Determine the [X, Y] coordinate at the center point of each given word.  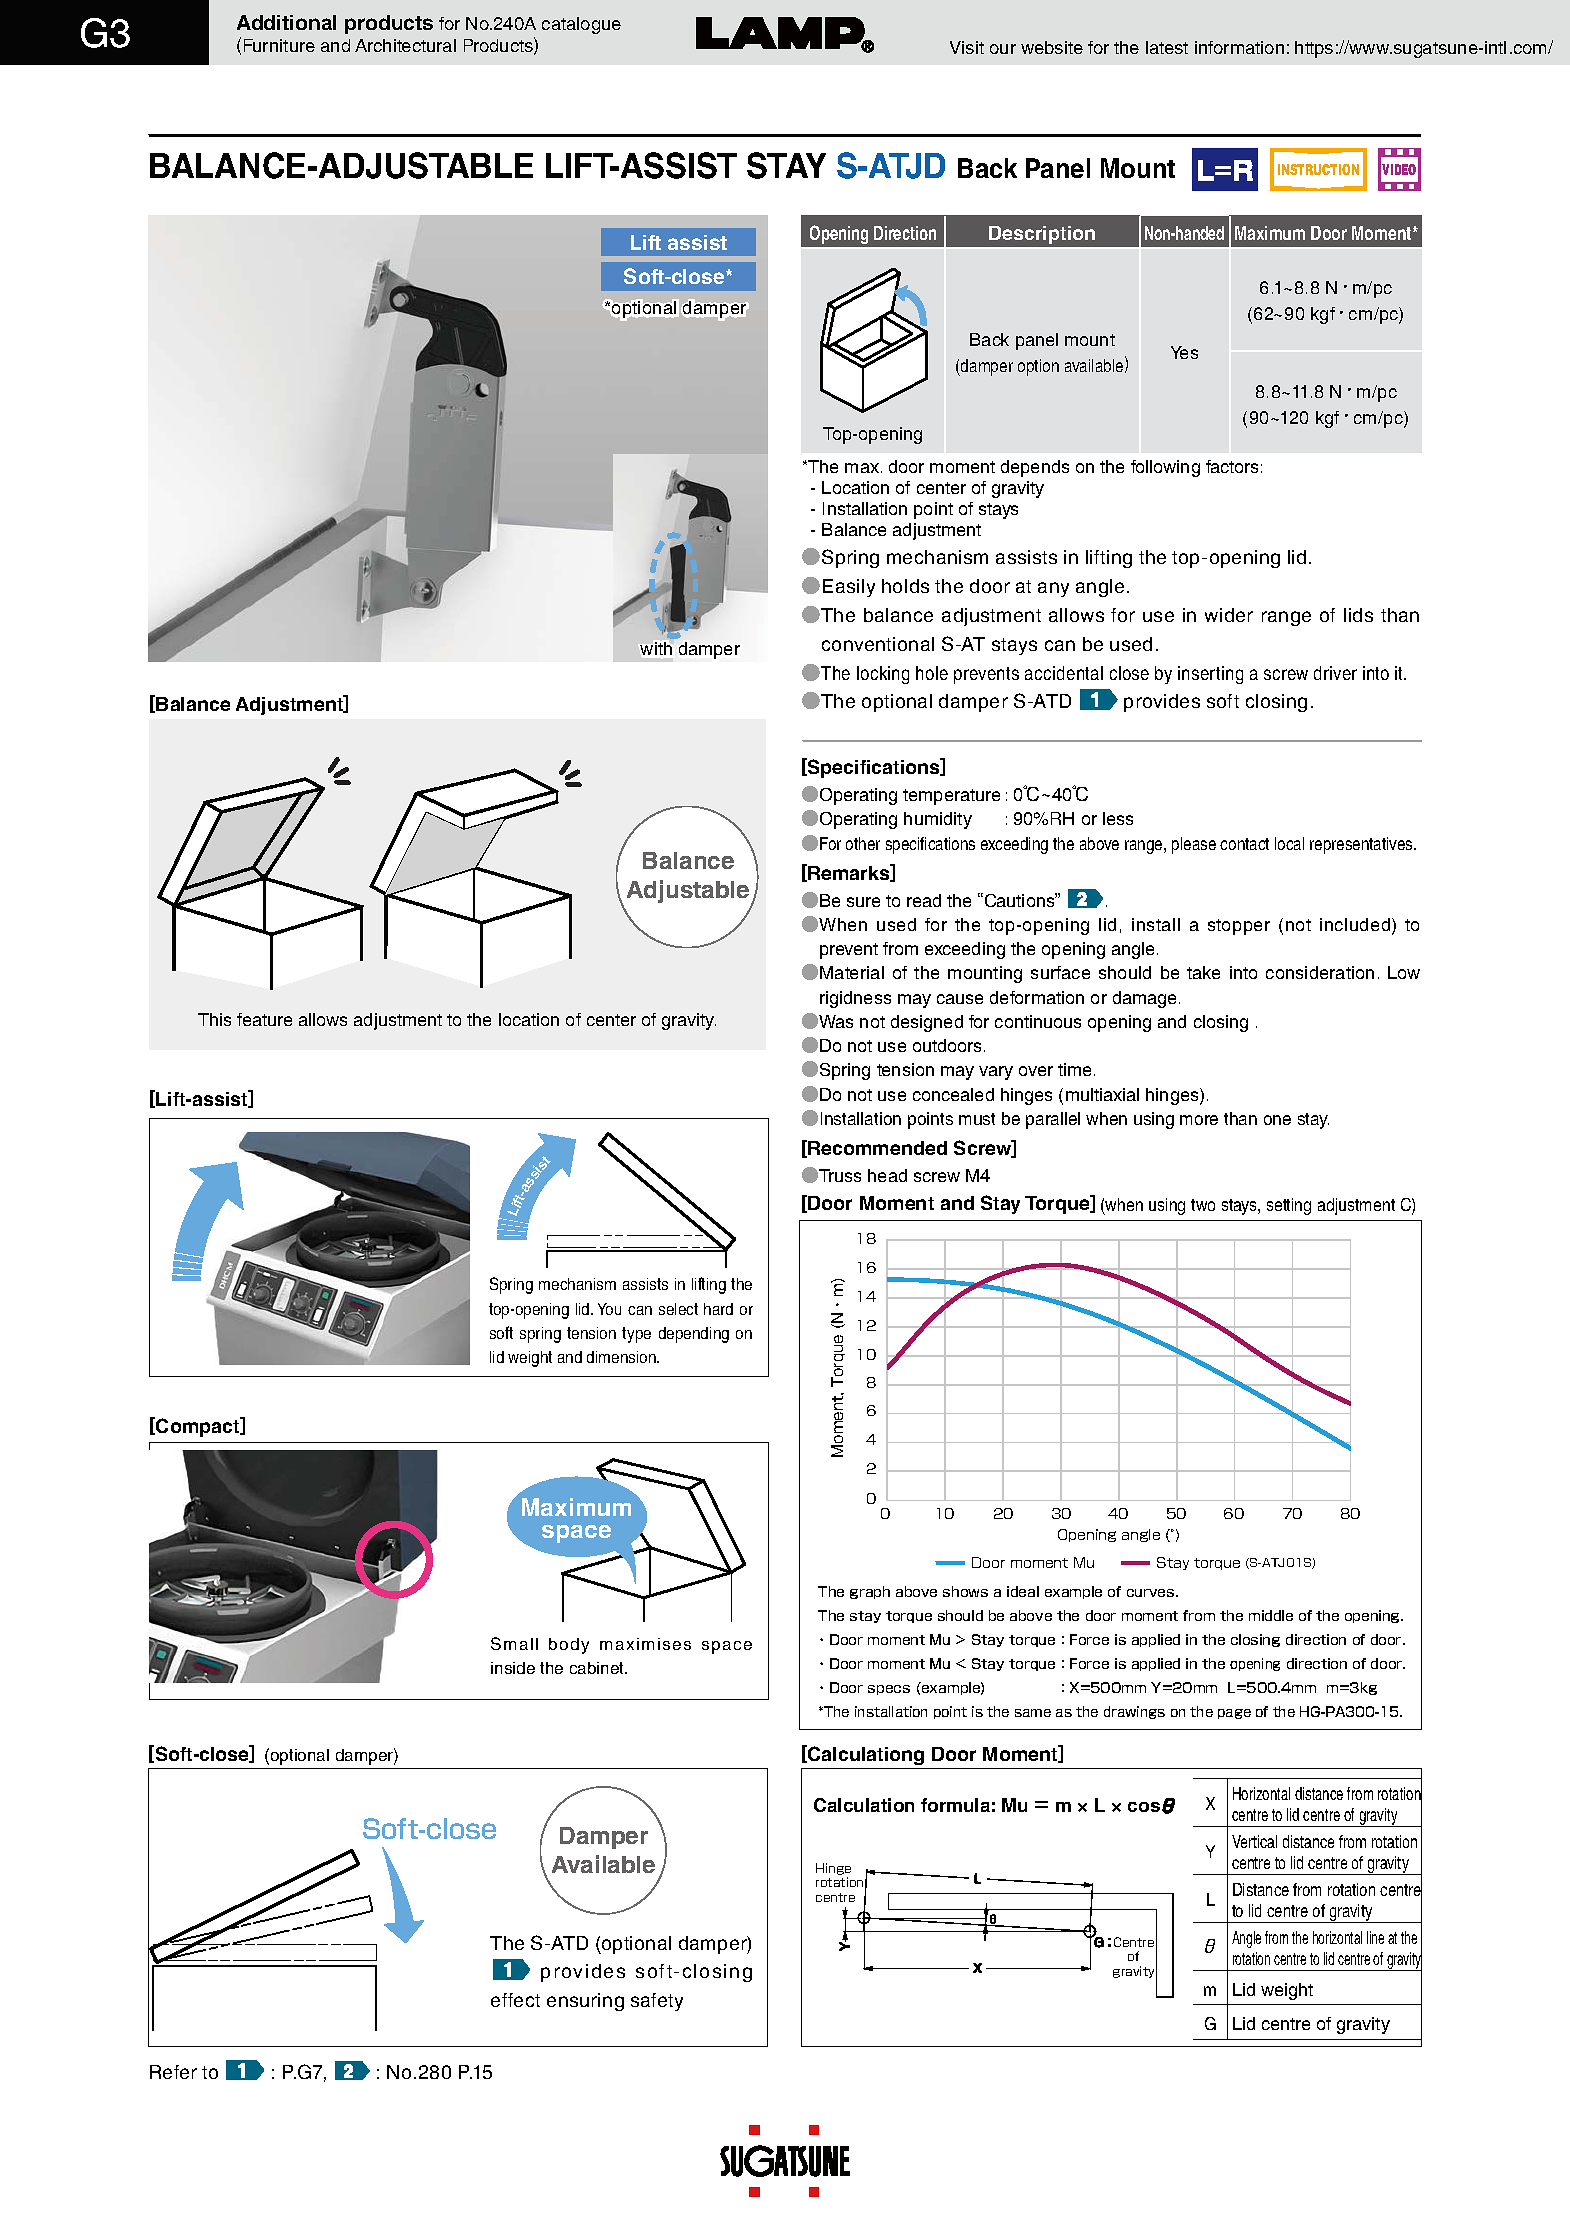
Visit [967, 47]
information [1239, 47]
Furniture [279, 45]
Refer [173, 2072]
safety [657, 2002]
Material [852, 972]
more [1199, 1120]
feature [264, 1019]
